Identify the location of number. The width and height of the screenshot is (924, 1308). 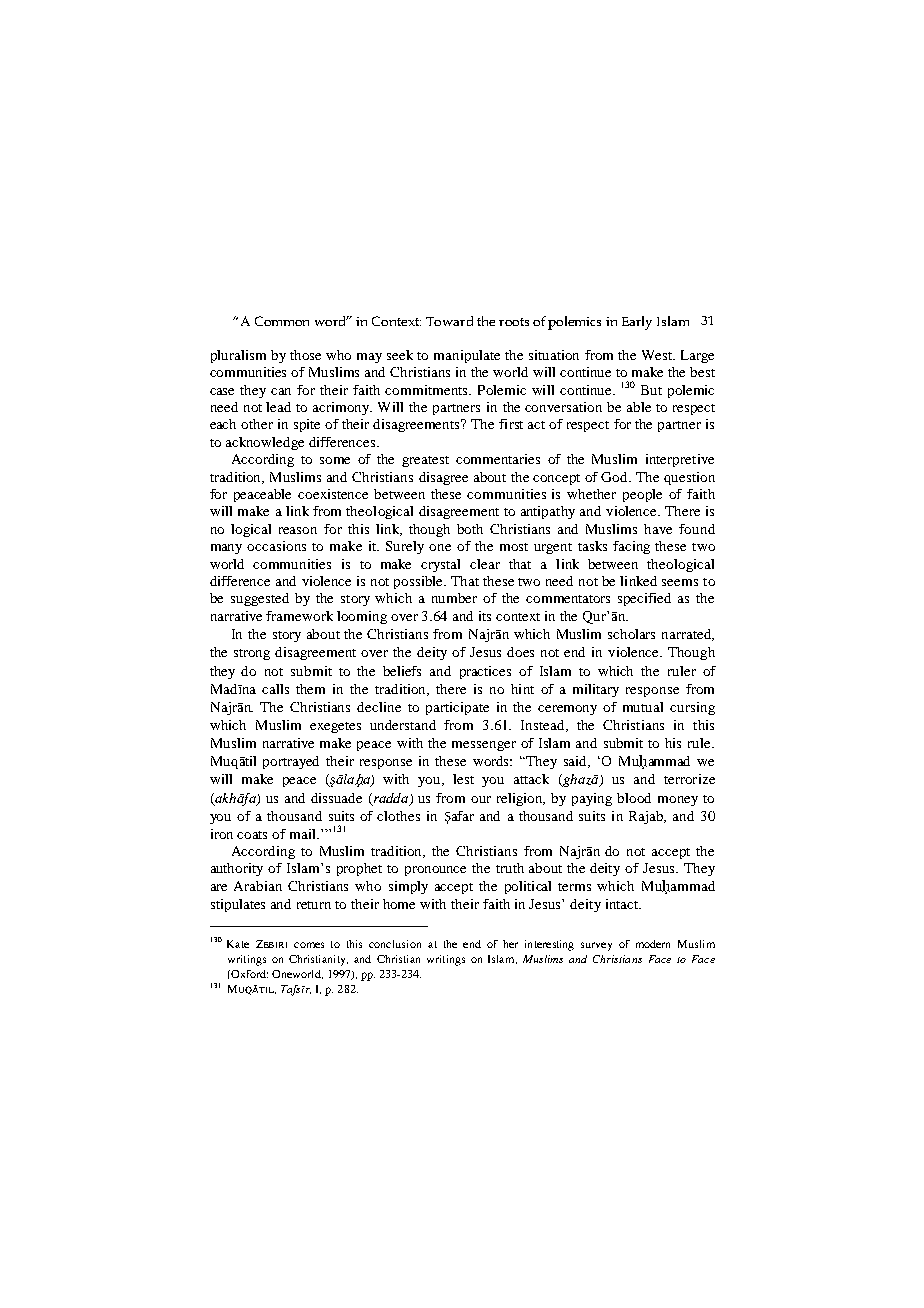
(454, 598).
